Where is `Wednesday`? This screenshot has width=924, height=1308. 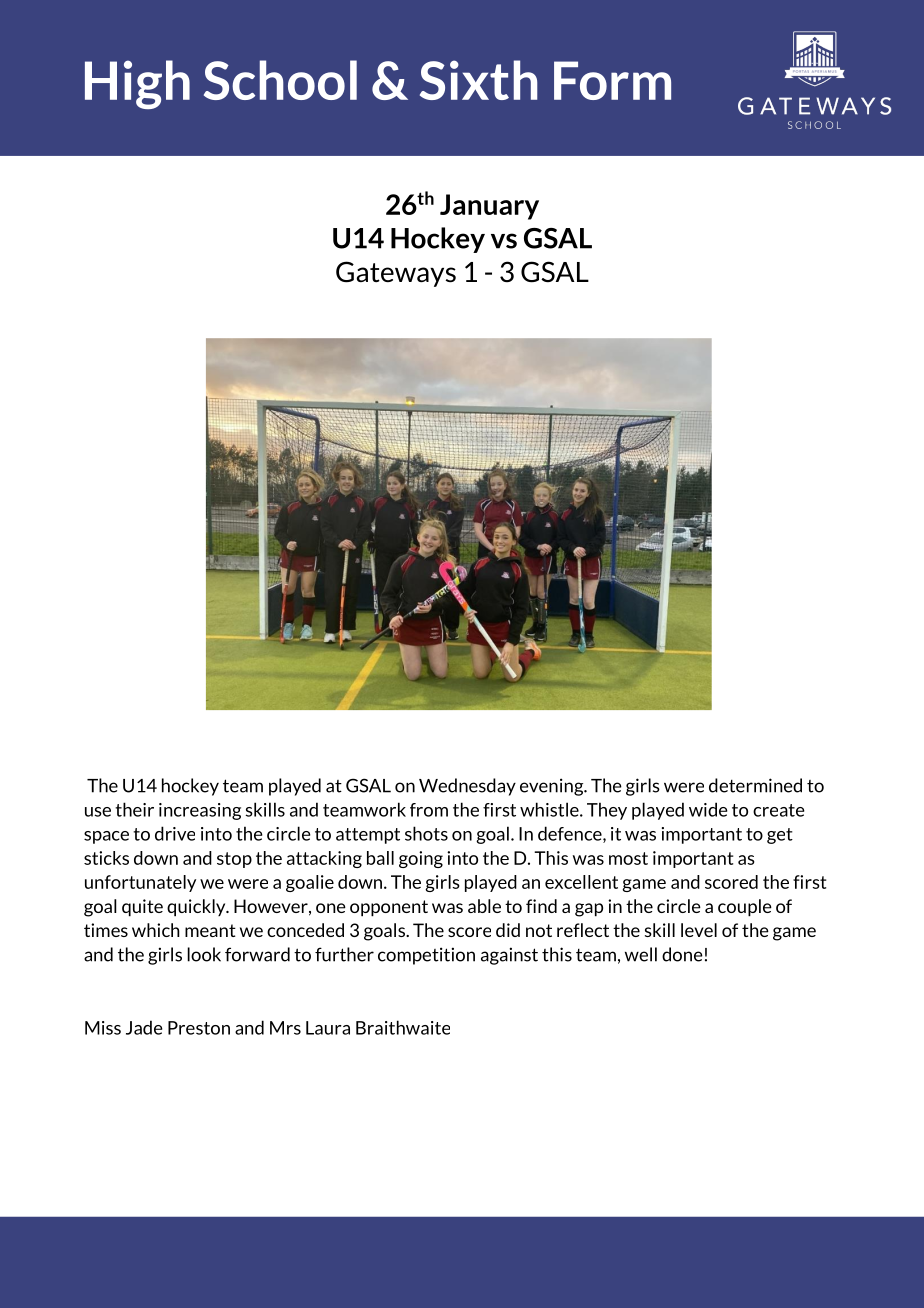 Wednesday is located at coordinates (467, 787).
